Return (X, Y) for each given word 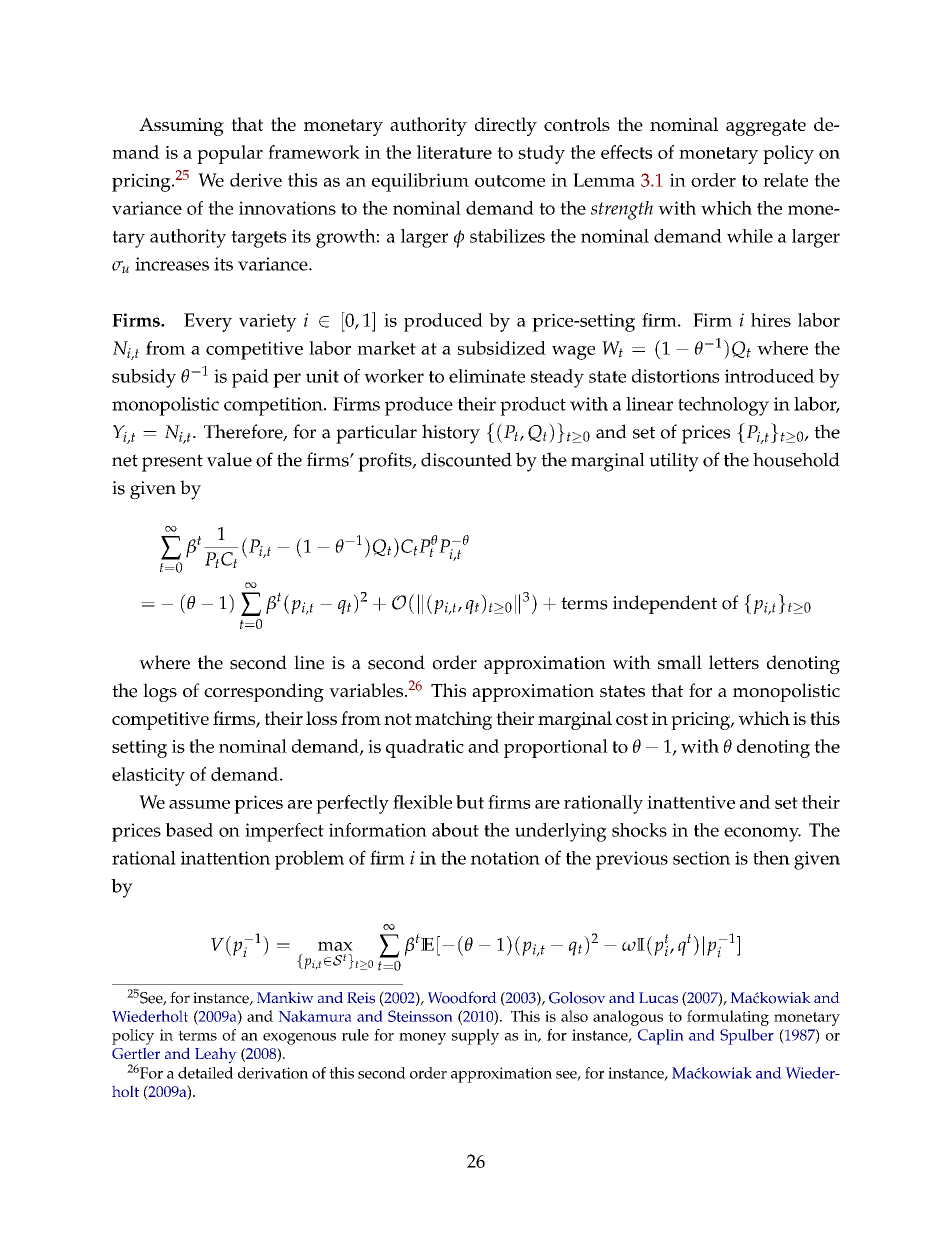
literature (454, 152)
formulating (728, 1018)
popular (230, 154)
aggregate (766, 127)
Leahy (216, 1055)
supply (475, 1037)
